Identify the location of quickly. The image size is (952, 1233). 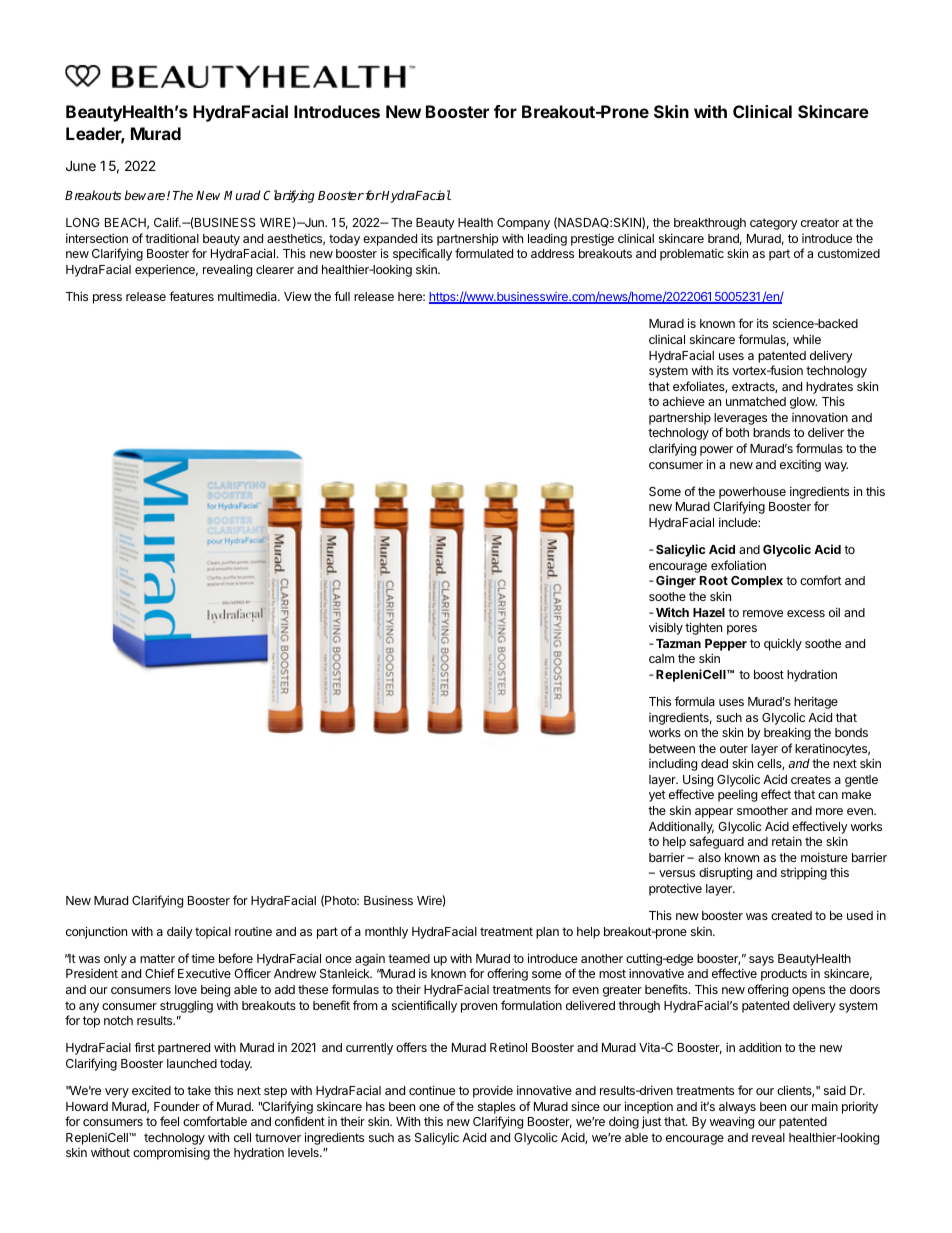
(783, 644).
